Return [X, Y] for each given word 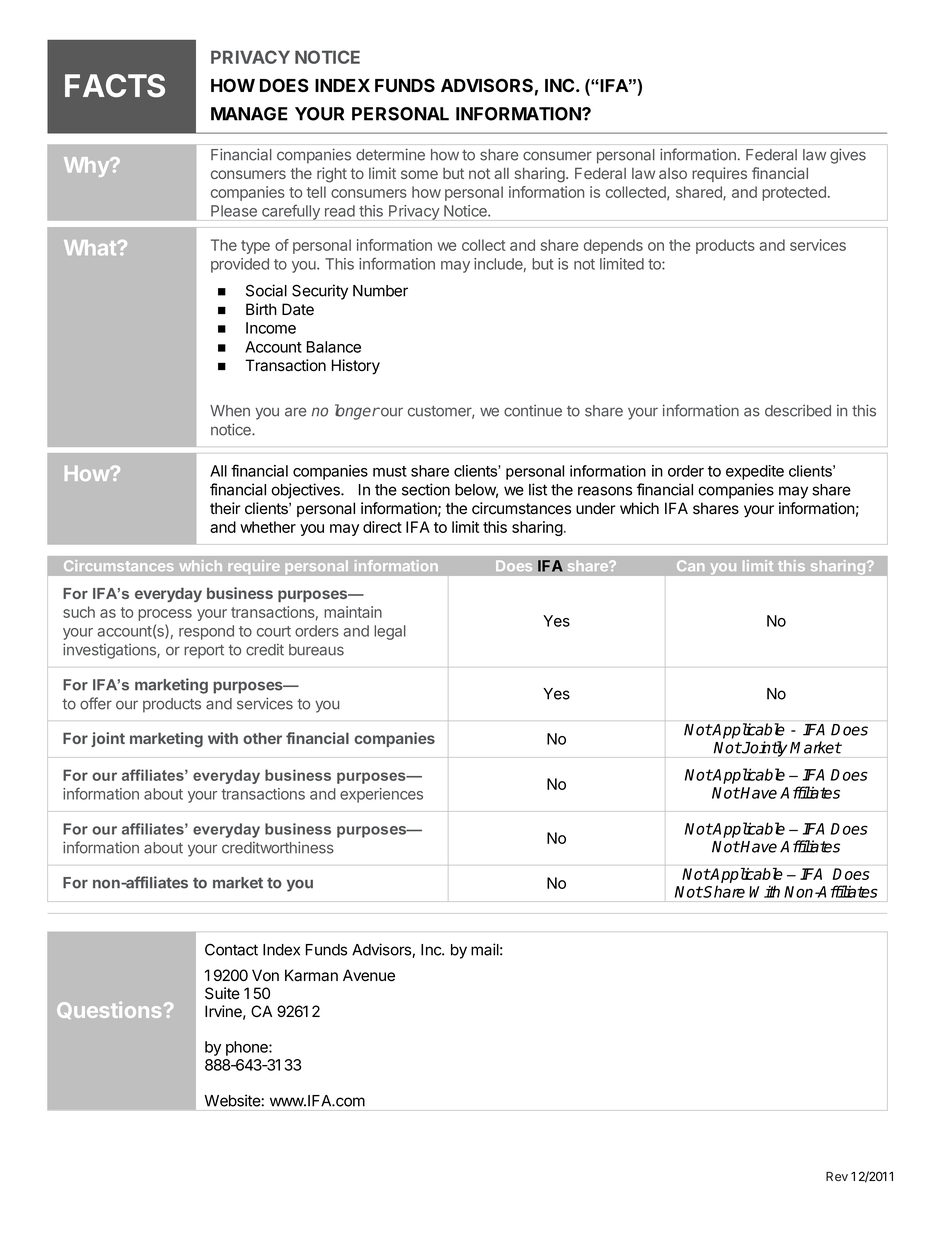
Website [233, 1100]
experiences [381, 795]
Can [690, 565]
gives [848, 156]
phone [248, 1048]
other [262, 738]
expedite [755, 472]
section [426, 489]
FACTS [115, 86]
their [225, 508]
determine [390, 154]
